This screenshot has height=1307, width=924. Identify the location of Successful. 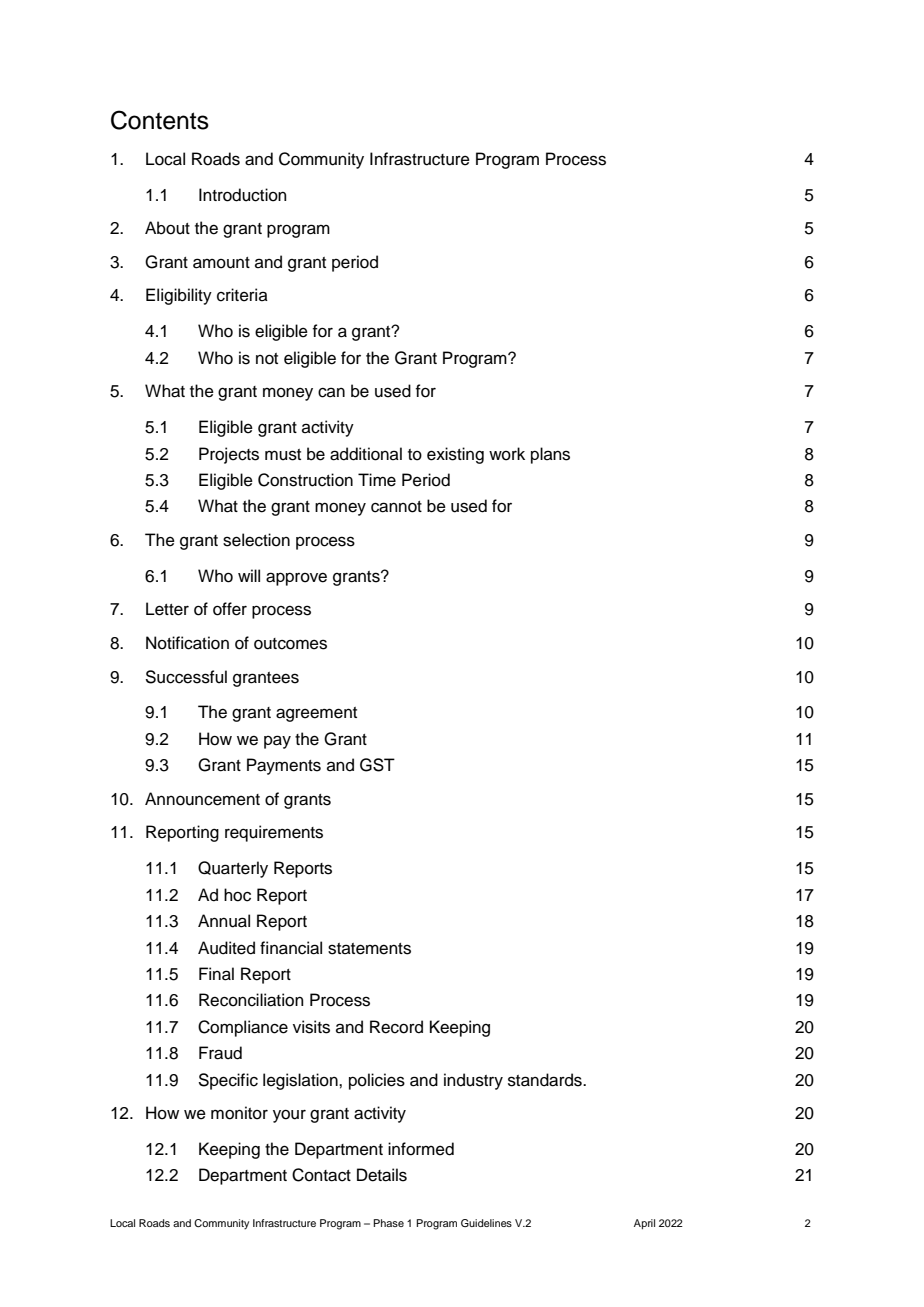
(186, 677).
